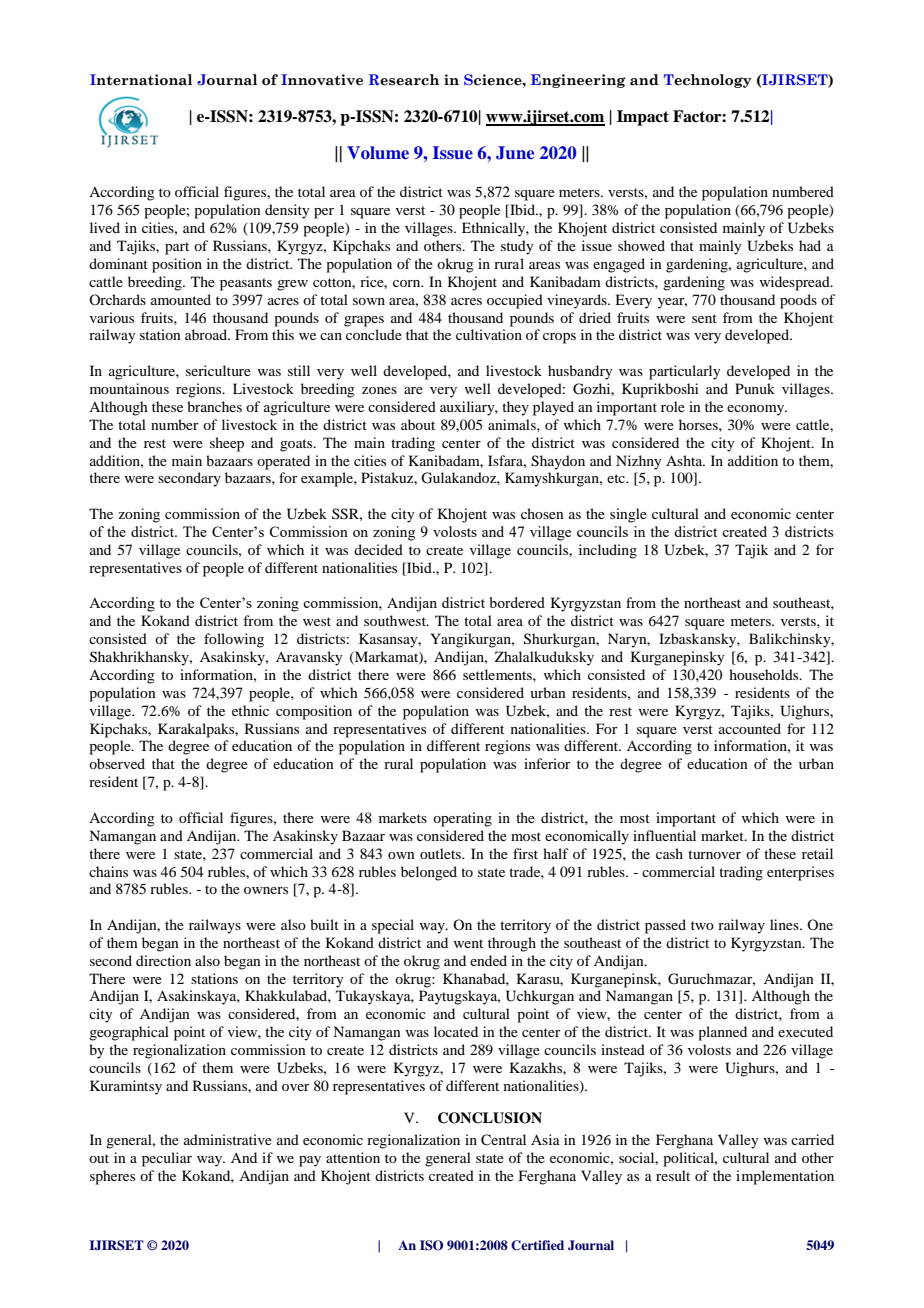  What do you see at coordinates (708, 81) in the image?
I see `Technology` at bounding box center [708, 81].
